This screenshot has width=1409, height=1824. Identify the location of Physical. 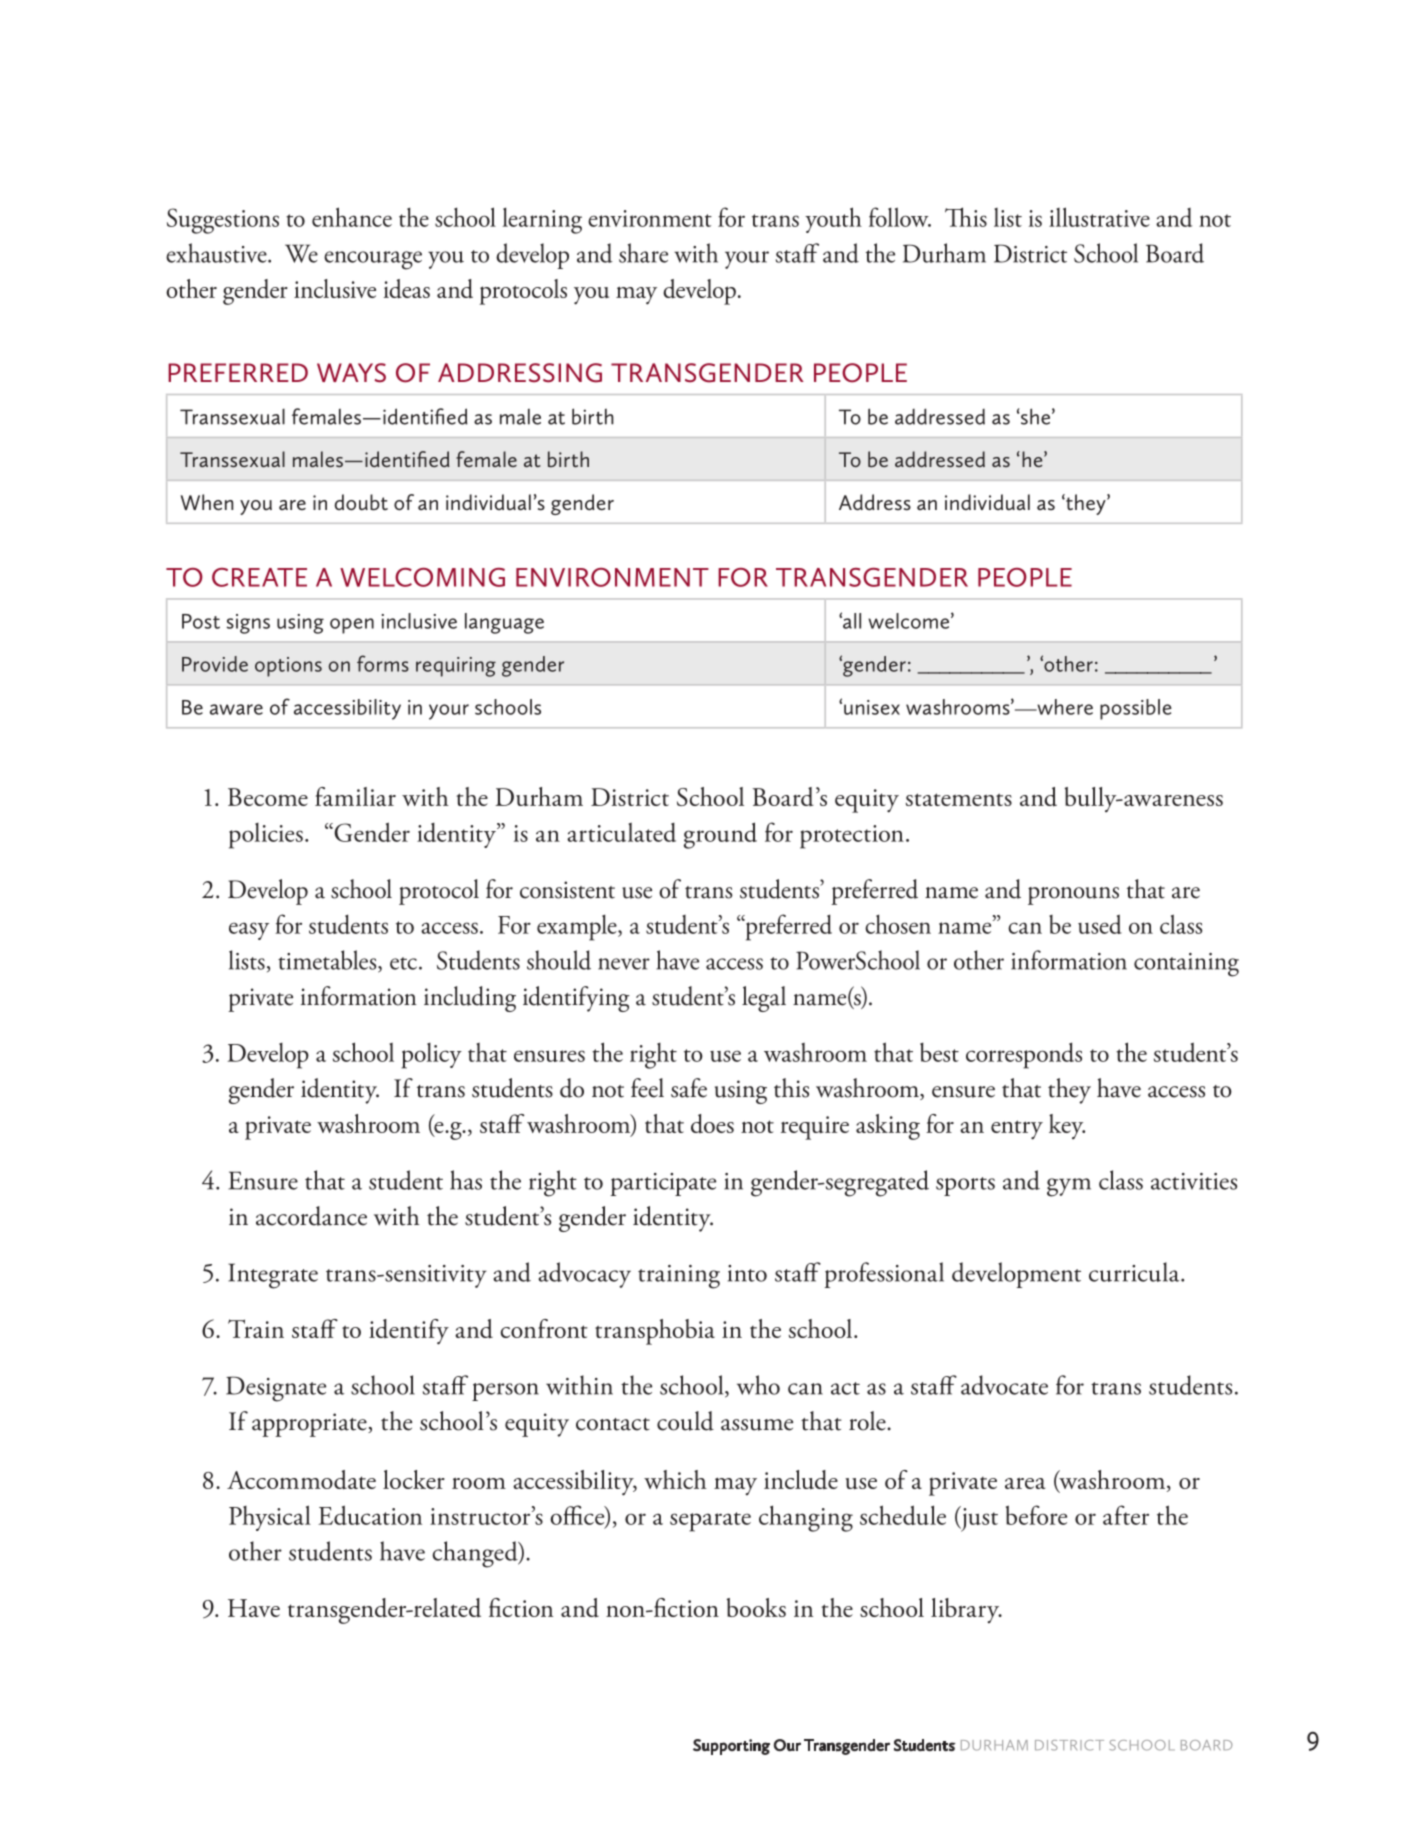
(270, 1518).
